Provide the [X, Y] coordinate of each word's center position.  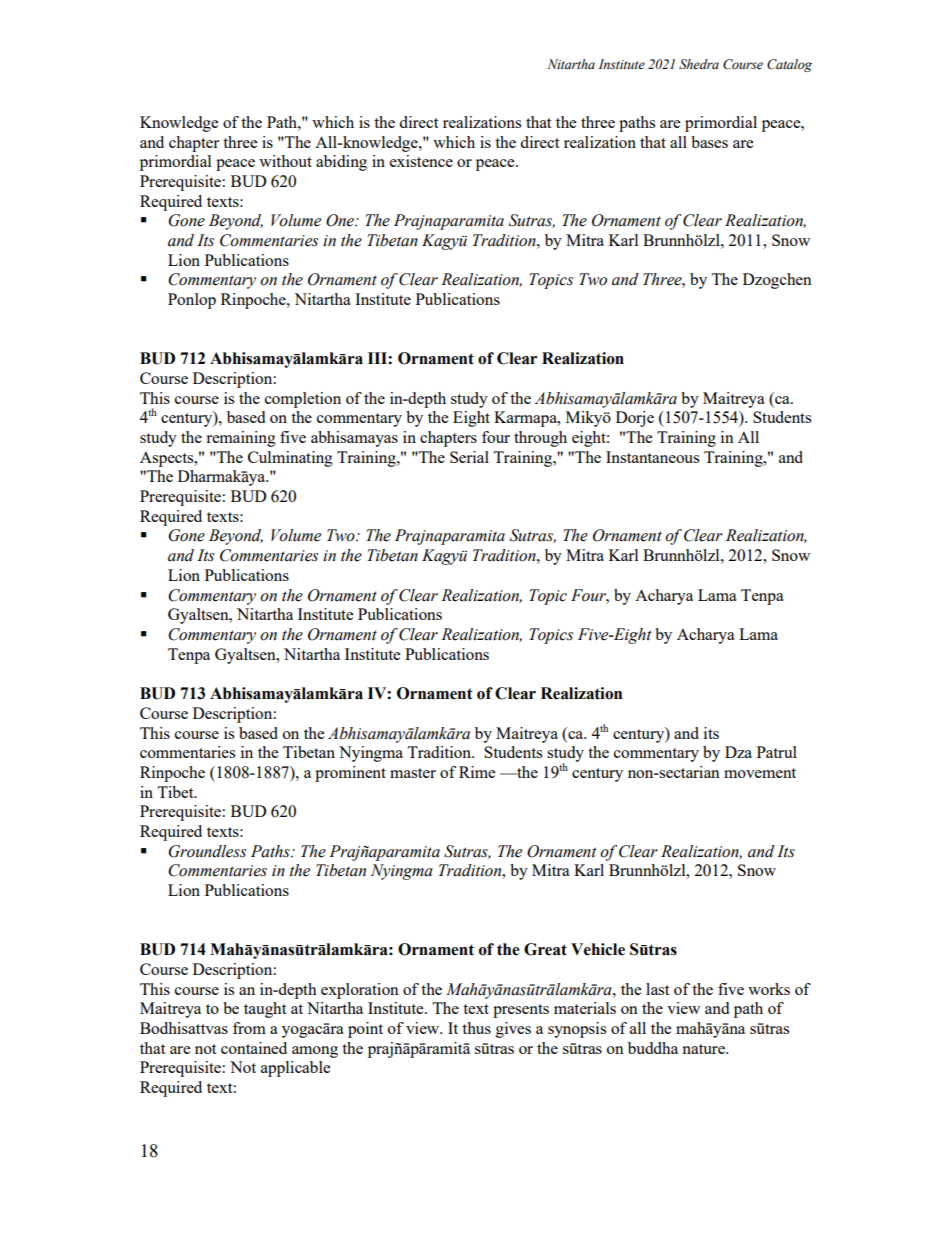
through [540, 439]
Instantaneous [652, 457]
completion [303, 400]
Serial [469, 457]
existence [421, 161]
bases [709, 142]
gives [513, 1030]
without [285, 161]
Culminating [290, 459]
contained [254, 1048]
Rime [477, 772]
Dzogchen [777, 281]
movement [760, 773]
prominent [350, 774]
